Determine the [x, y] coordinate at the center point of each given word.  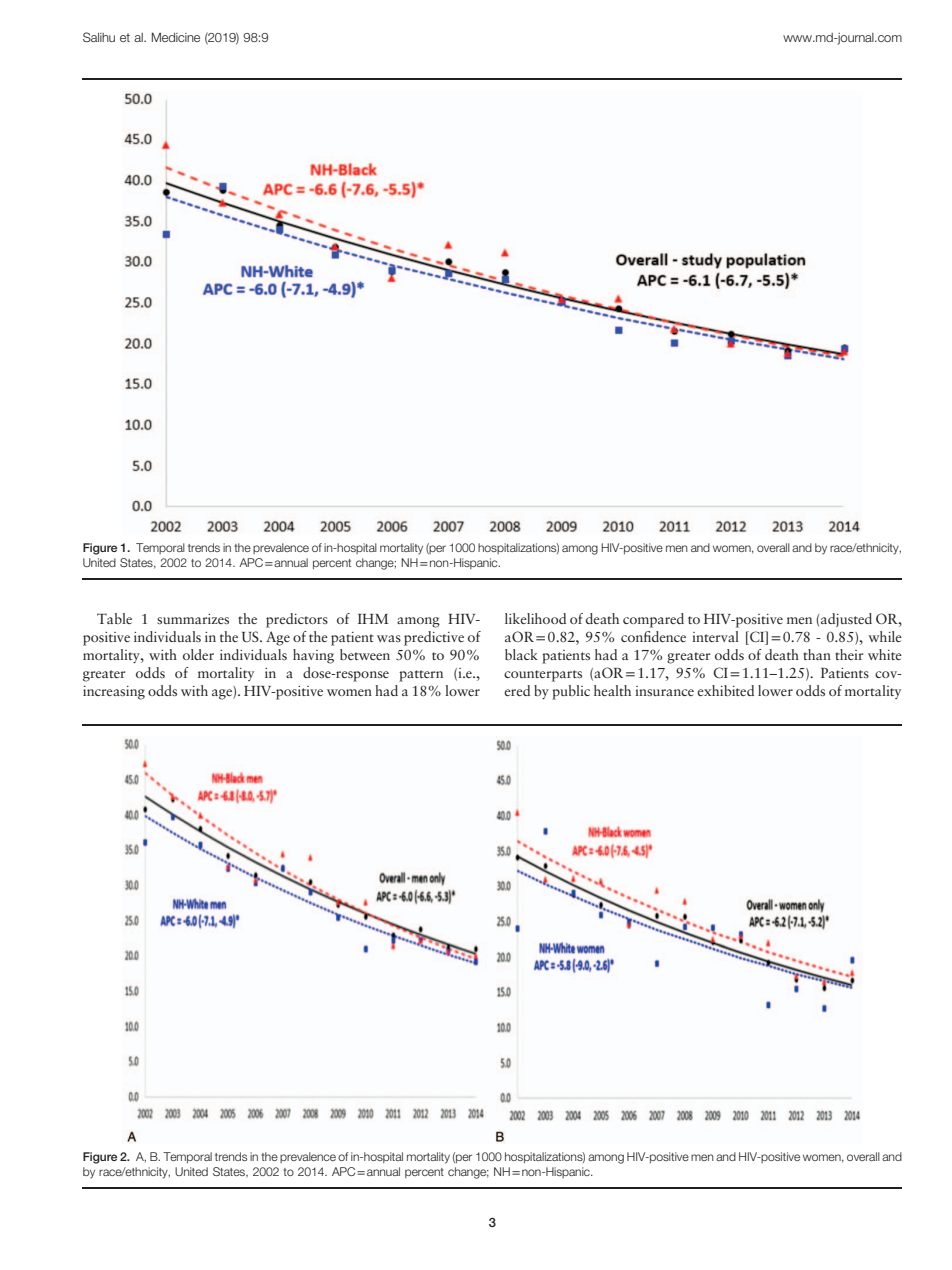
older [198, 654]
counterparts [543, 676]
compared [653, 620]
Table [114, 618]
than [817, 654]
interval [715, 636]
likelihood [535, 618]
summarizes [193, 619]
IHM [373, 619]
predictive [434, 638]
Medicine [176, 37]
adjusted [846, 620]
